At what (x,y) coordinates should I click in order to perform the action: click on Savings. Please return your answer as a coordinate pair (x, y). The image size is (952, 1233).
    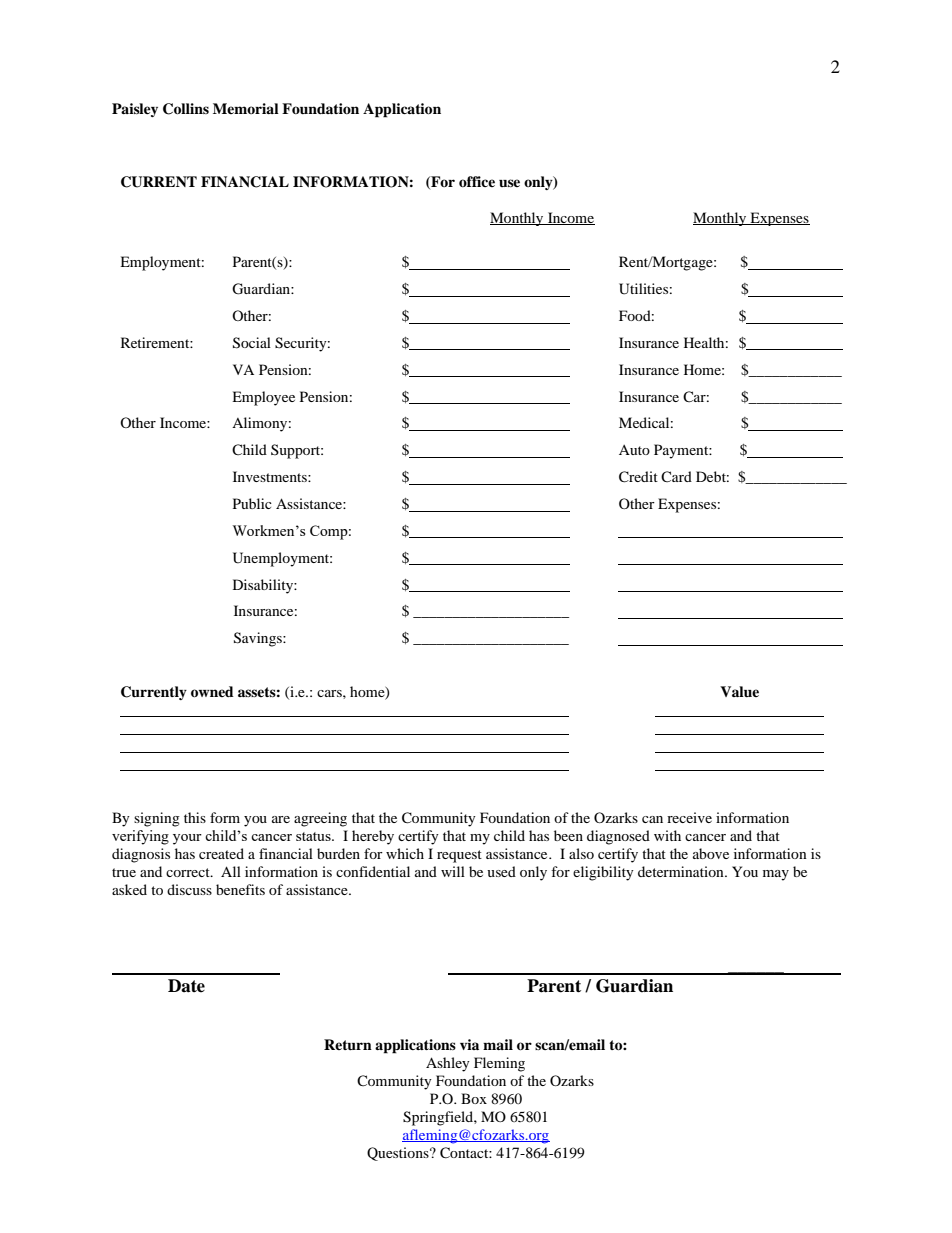
    Looking at the image, I should click on (259, 639).
